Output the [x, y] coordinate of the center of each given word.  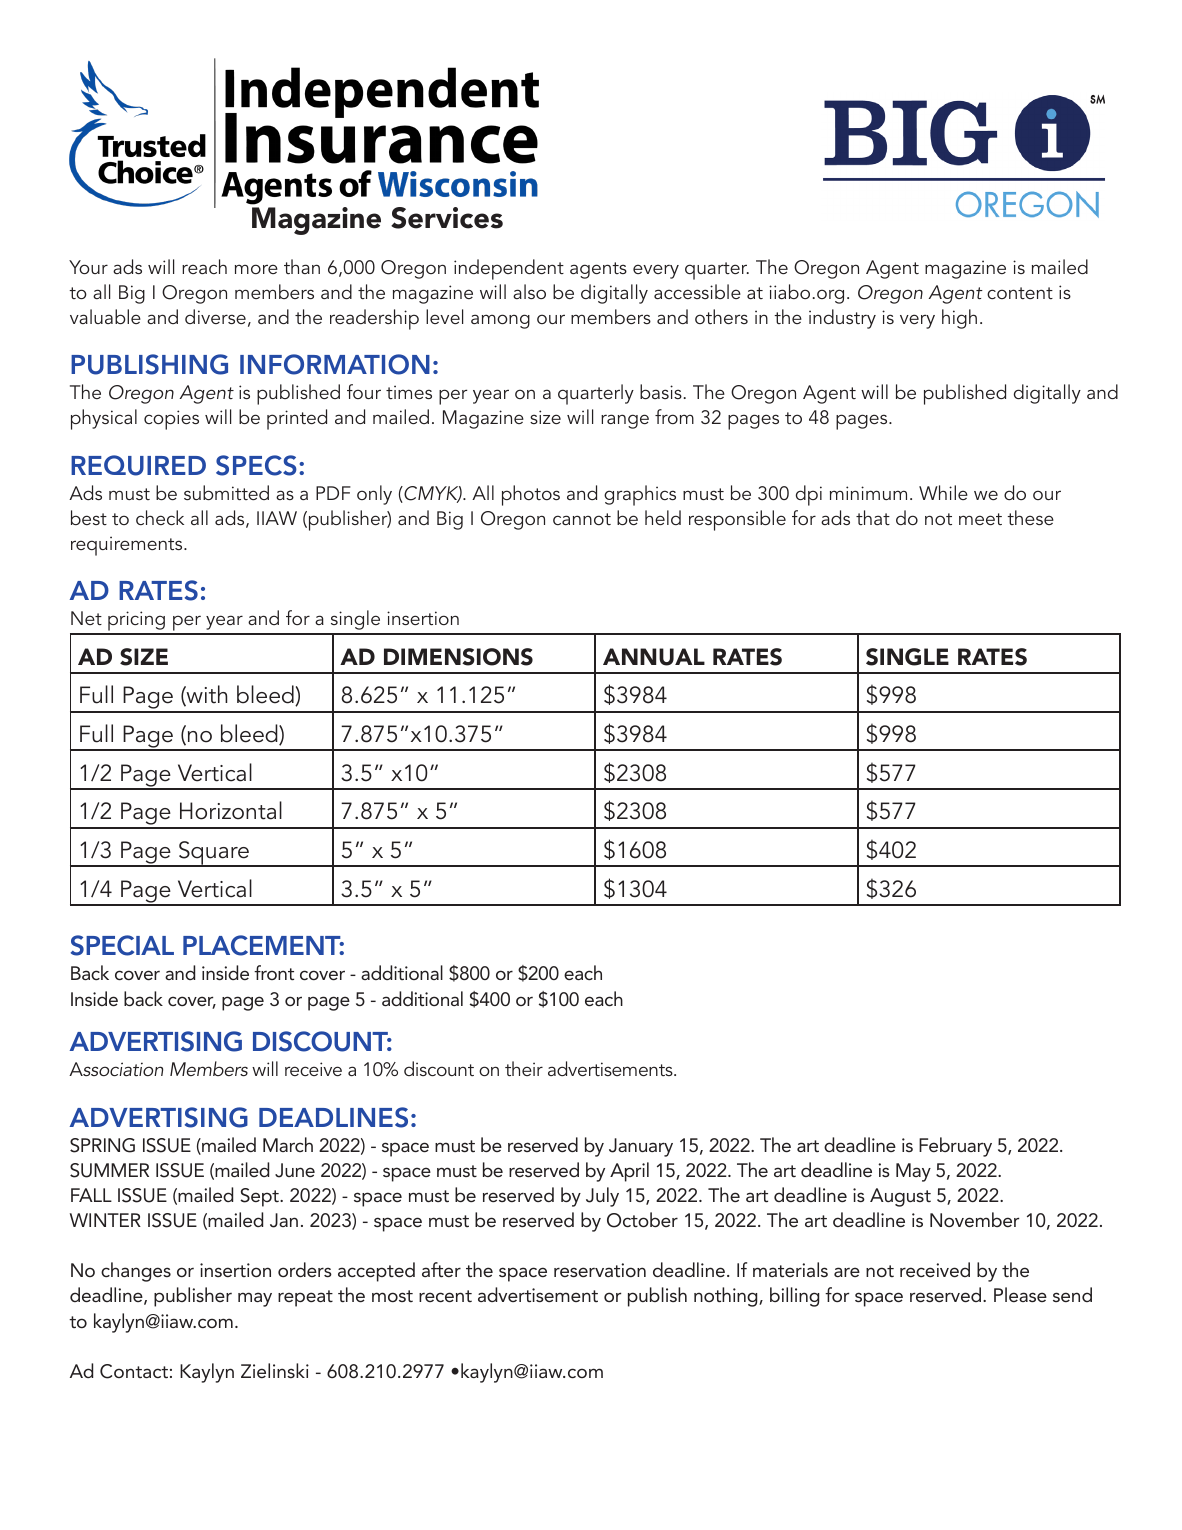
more [256, 269]
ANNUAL [654, 657]
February [955, 1147]
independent [509, 269]
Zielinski [275, 1370]
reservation [600, 1270]
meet [980, 519]
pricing [136, 622]
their [524, 1068]
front [274, 972]
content [1020, 293]
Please [1020, 1294]
